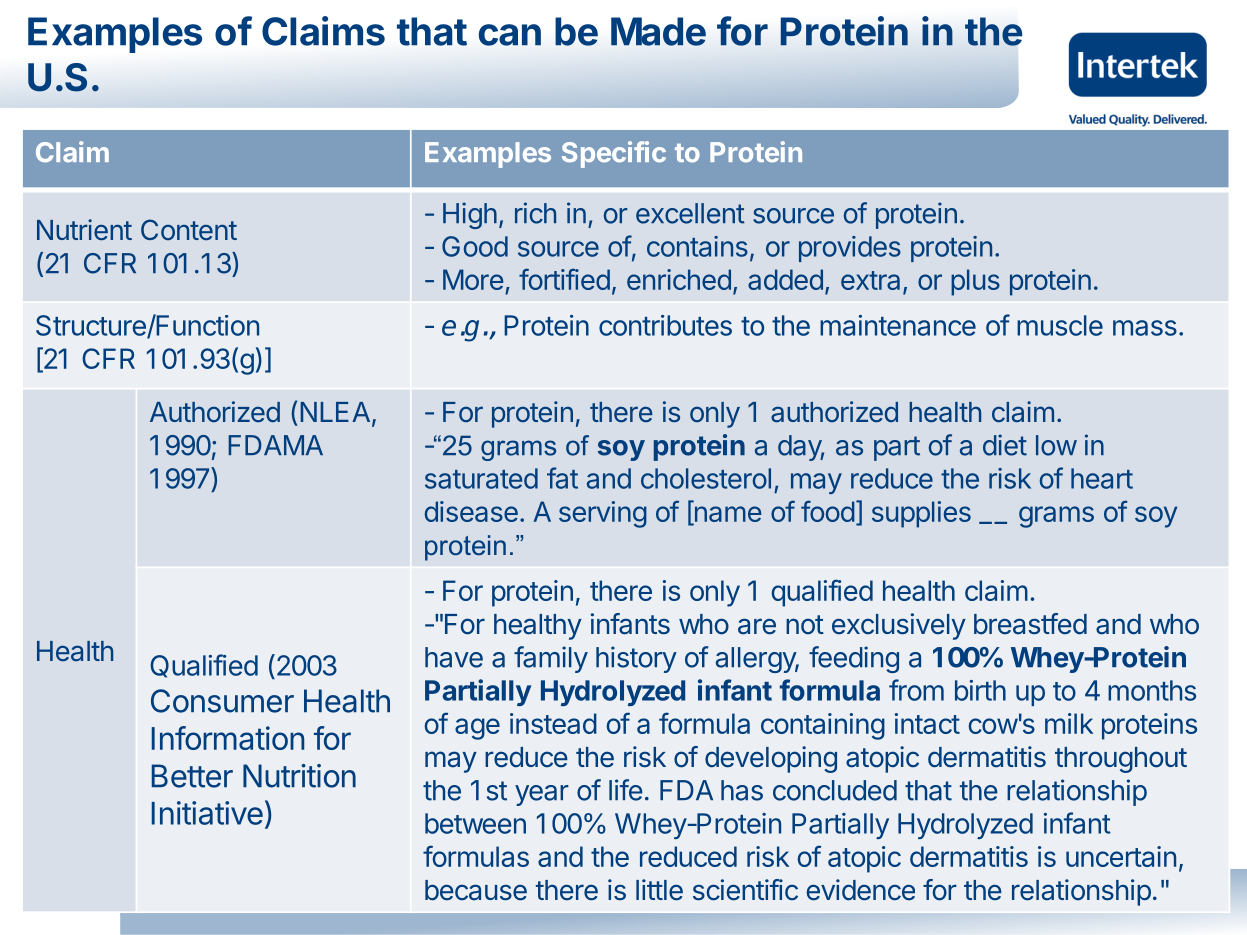 The width and height of the image is (1247, 935). I want to click on Made, so click(658, 31).
